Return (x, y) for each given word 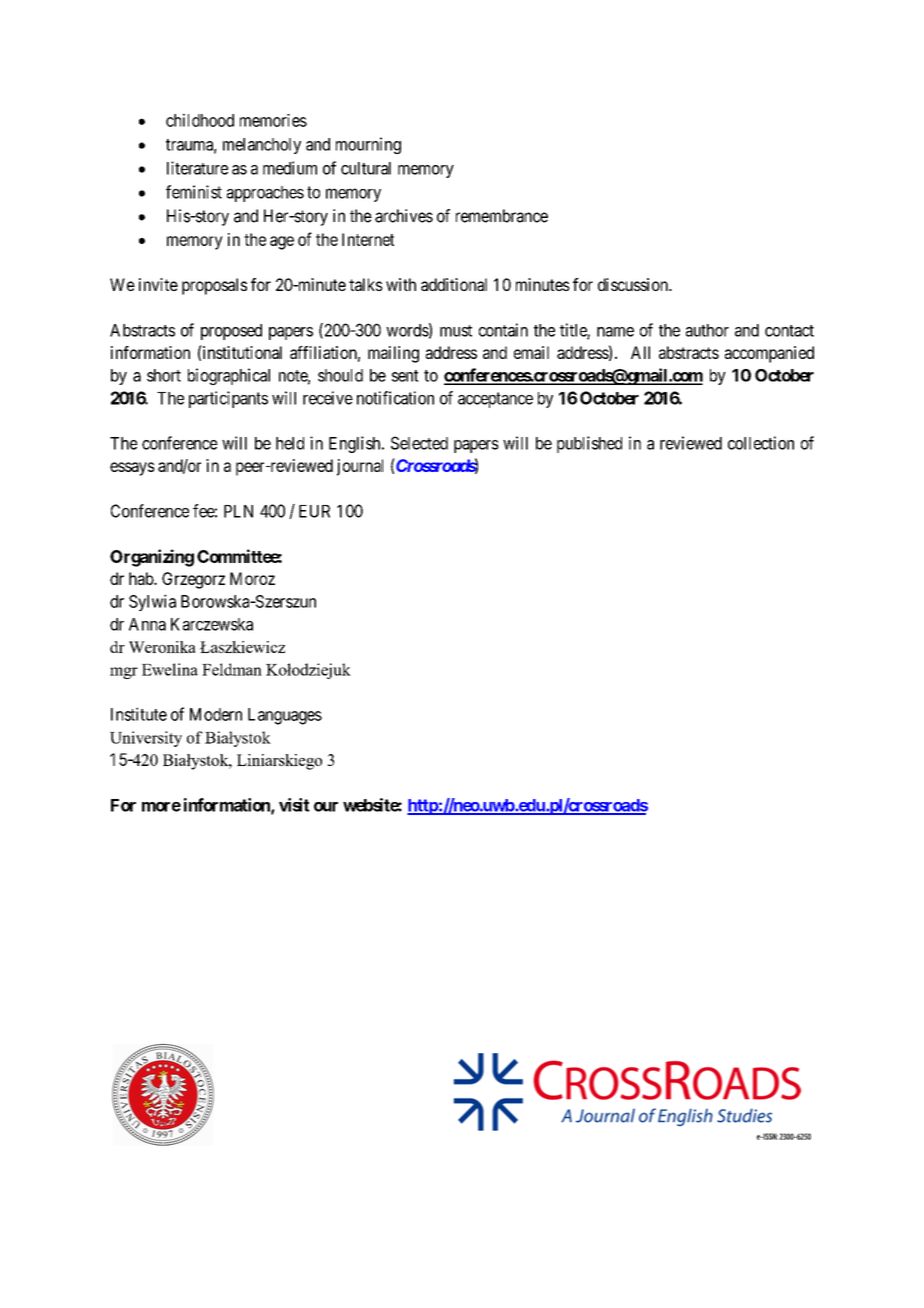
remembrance (502, 216)
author (707, 330)
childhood (200, 120)
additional (454, 284)
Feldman (232, 669)
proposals (214, 286)
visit (294, 805)
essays (132, 469)
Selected (419, 443)
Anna (147, 624)
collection (761, 443)
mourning (368, 145)
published (589, 444)
